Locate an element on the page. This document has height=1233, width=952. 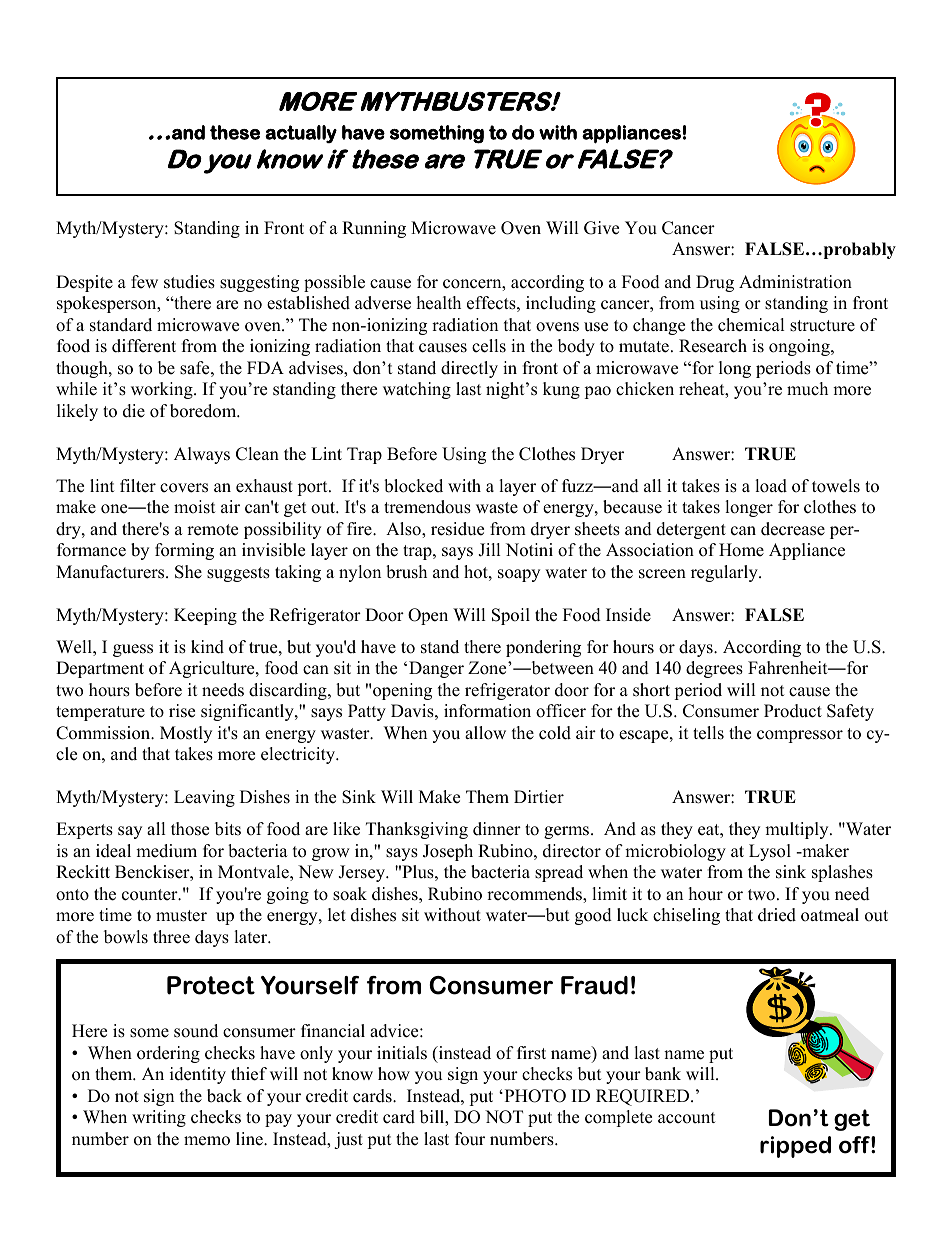
Give is located at coordinates (601, 228).
